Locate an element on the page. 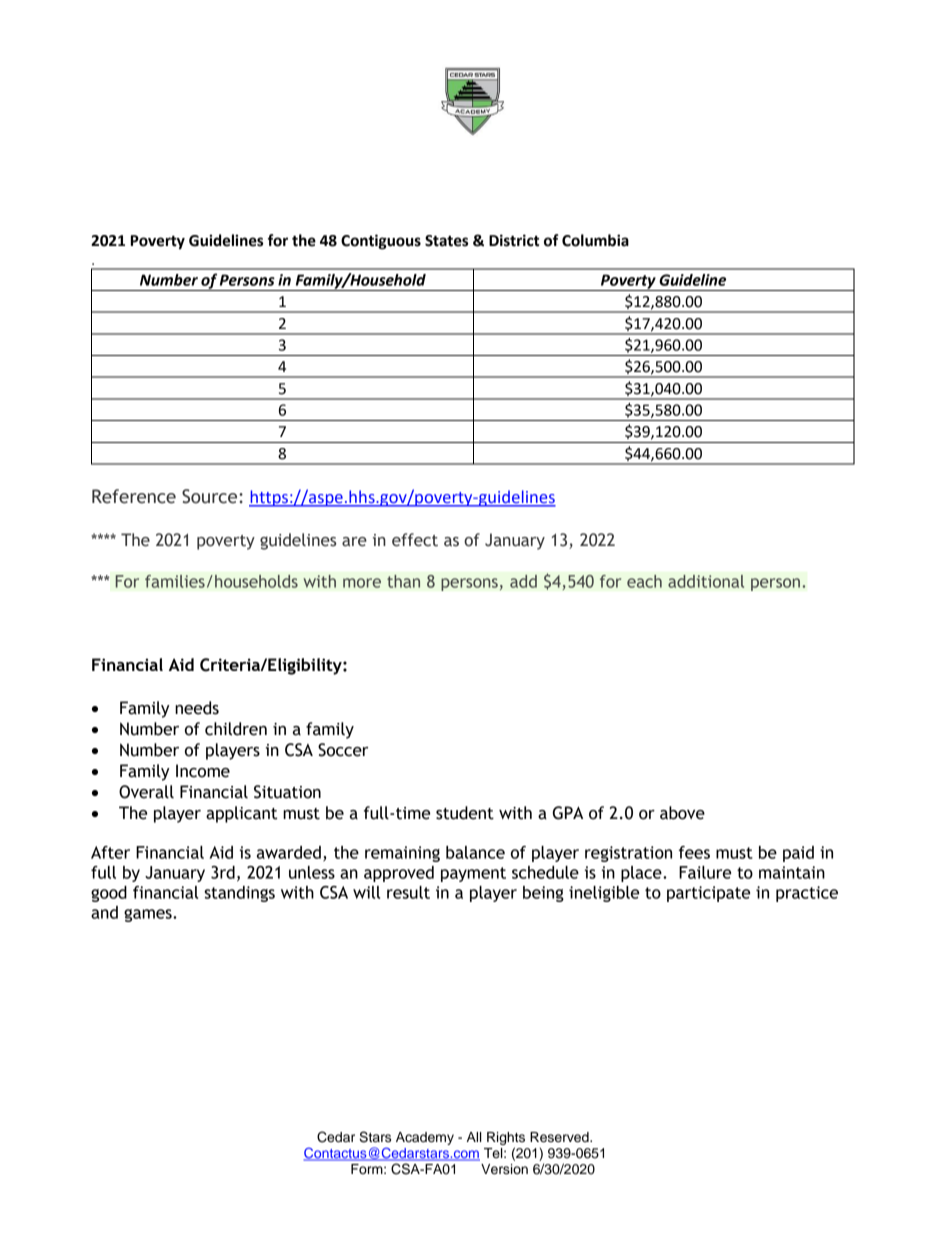 Image resolution: width=952 pixels, height=1233 pixels. Soccer is located at coordinates (343, 750).
